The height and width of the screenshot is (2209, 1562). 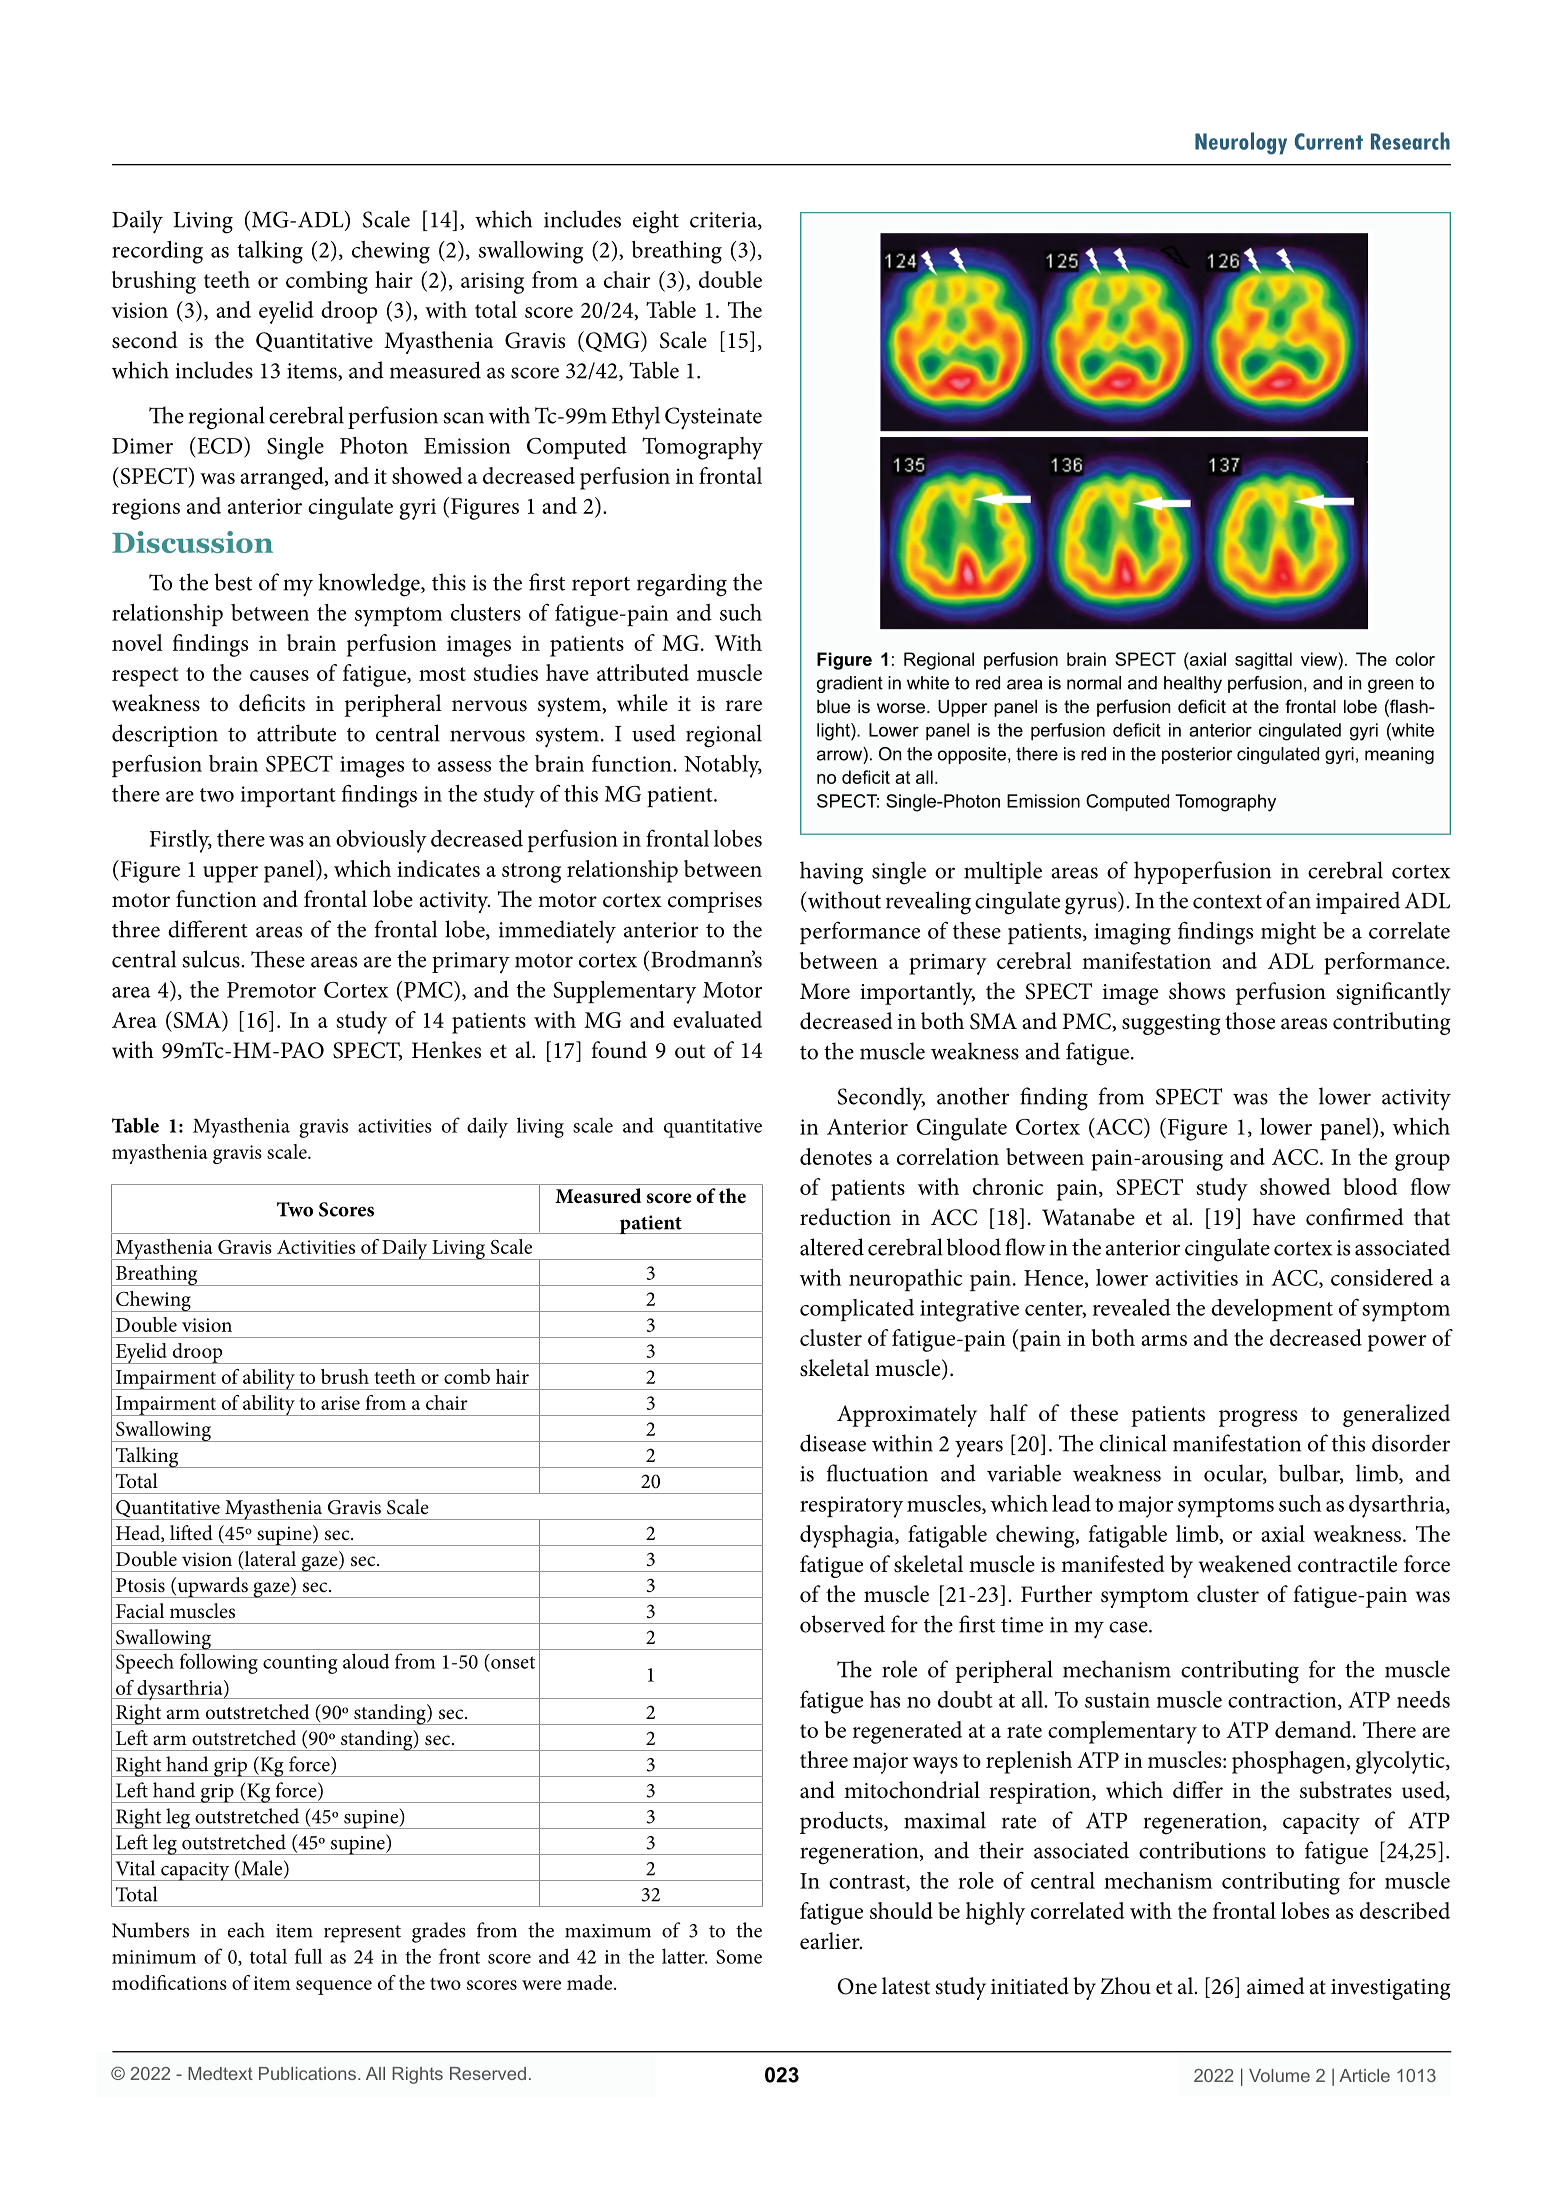 What do you see at coordinates (724, 221) in the screenshot?
I see `criteria` at bounding box center [724, 221].
